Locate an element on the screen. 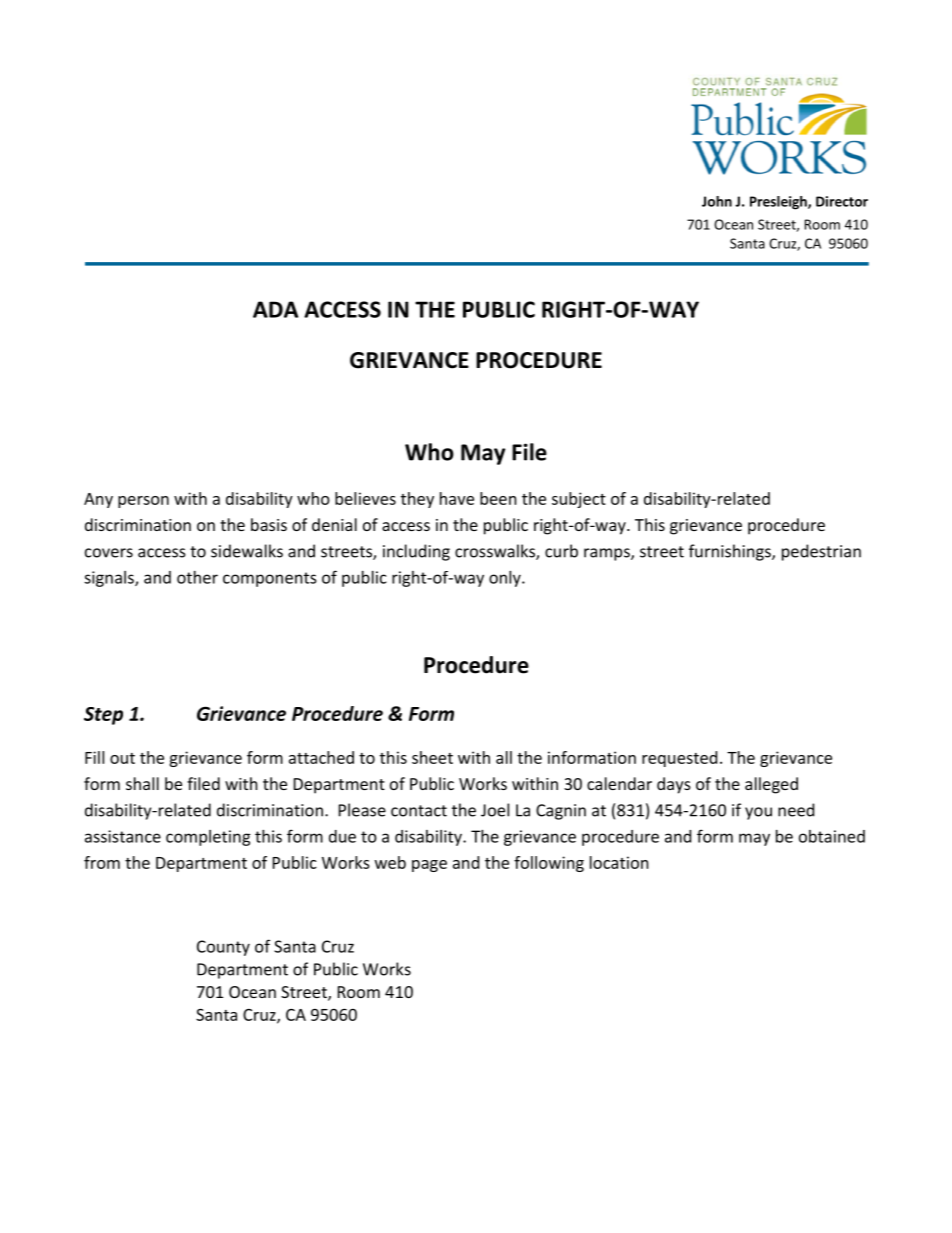 This screenshot has width=952, height=1233. furnishings is located at coordinates (731, 552).
